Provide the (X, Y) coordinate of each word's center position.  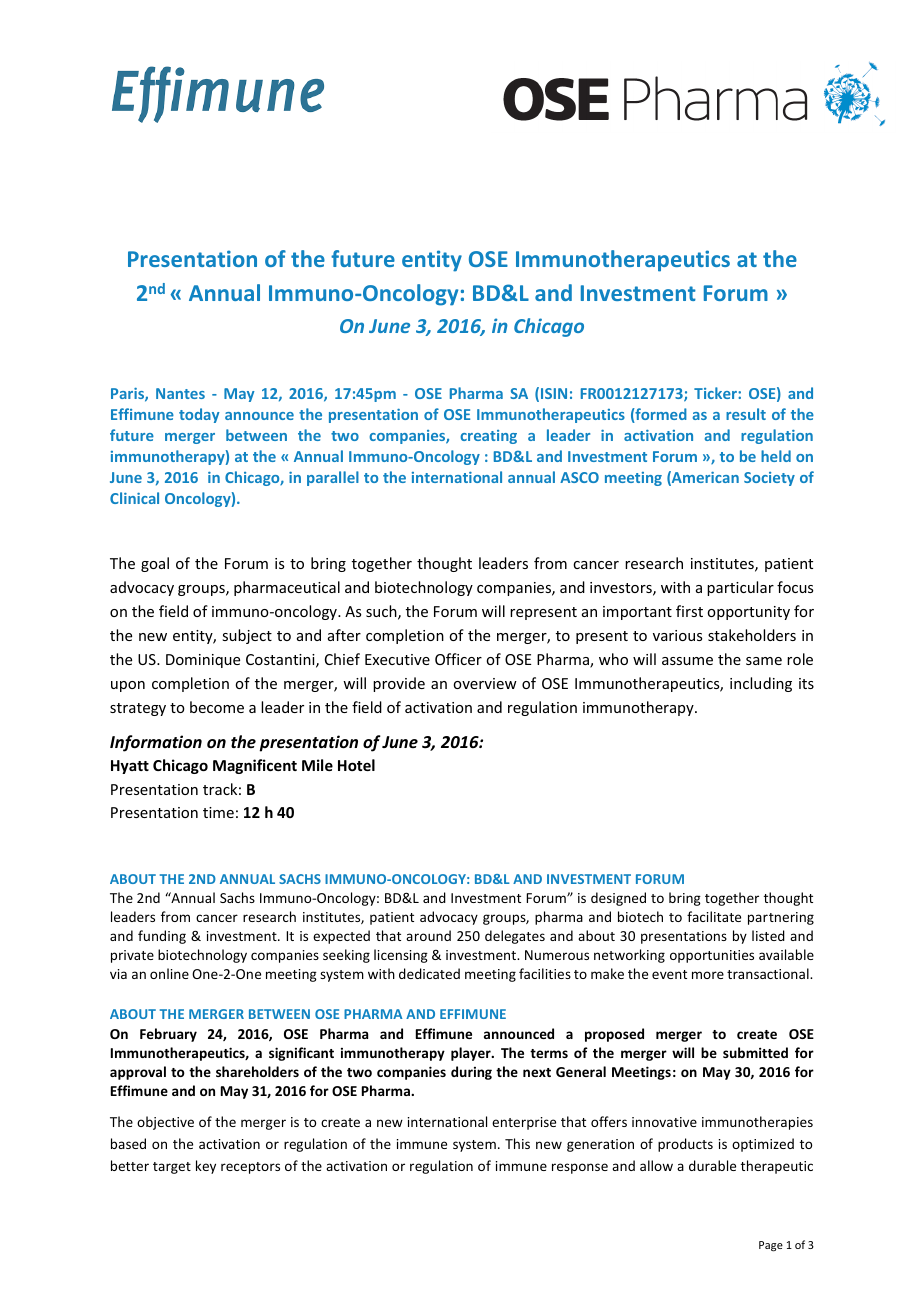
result (746, 414)
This (517, 1143)
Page (771, 1246)
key (206, 1167)
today (199, 415)
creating (488, 437)
